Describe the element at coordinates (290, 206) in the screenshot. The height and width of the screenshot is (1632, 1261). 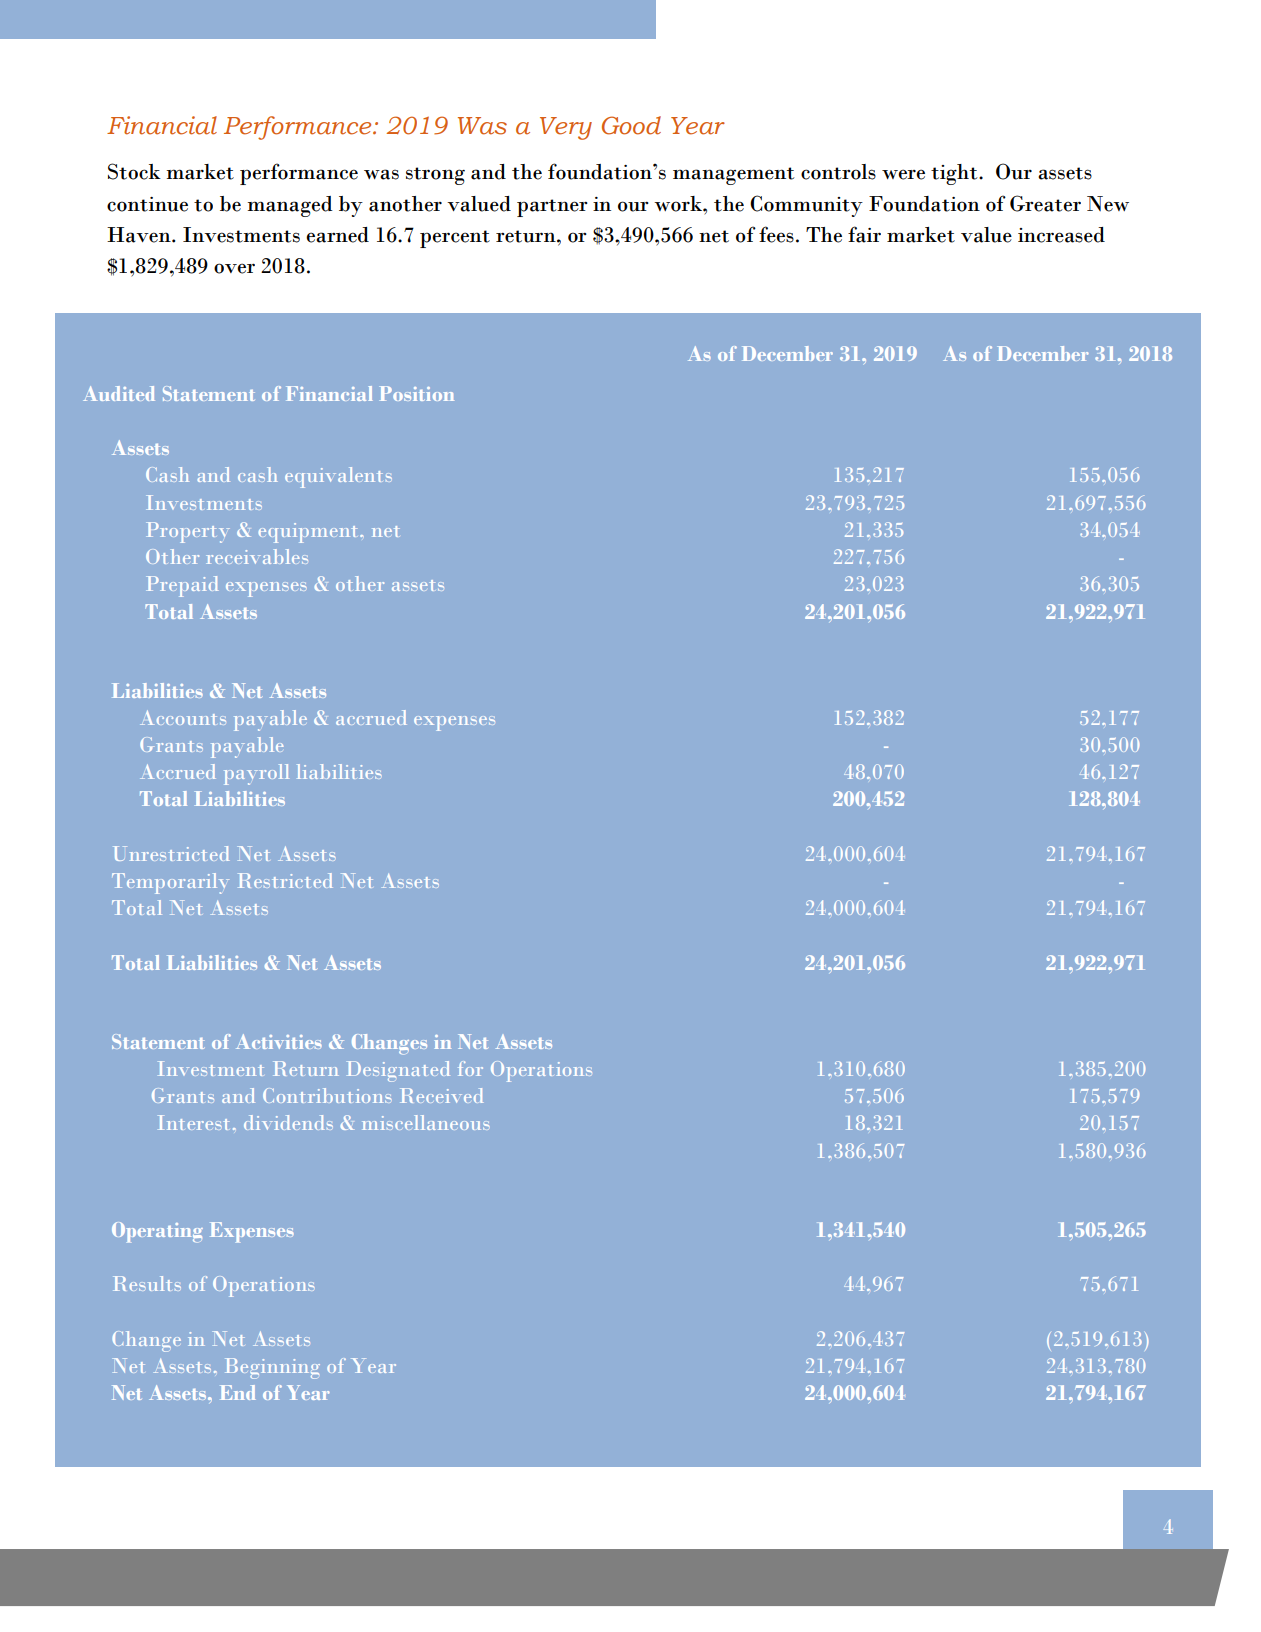
I see `managed` at that location.
